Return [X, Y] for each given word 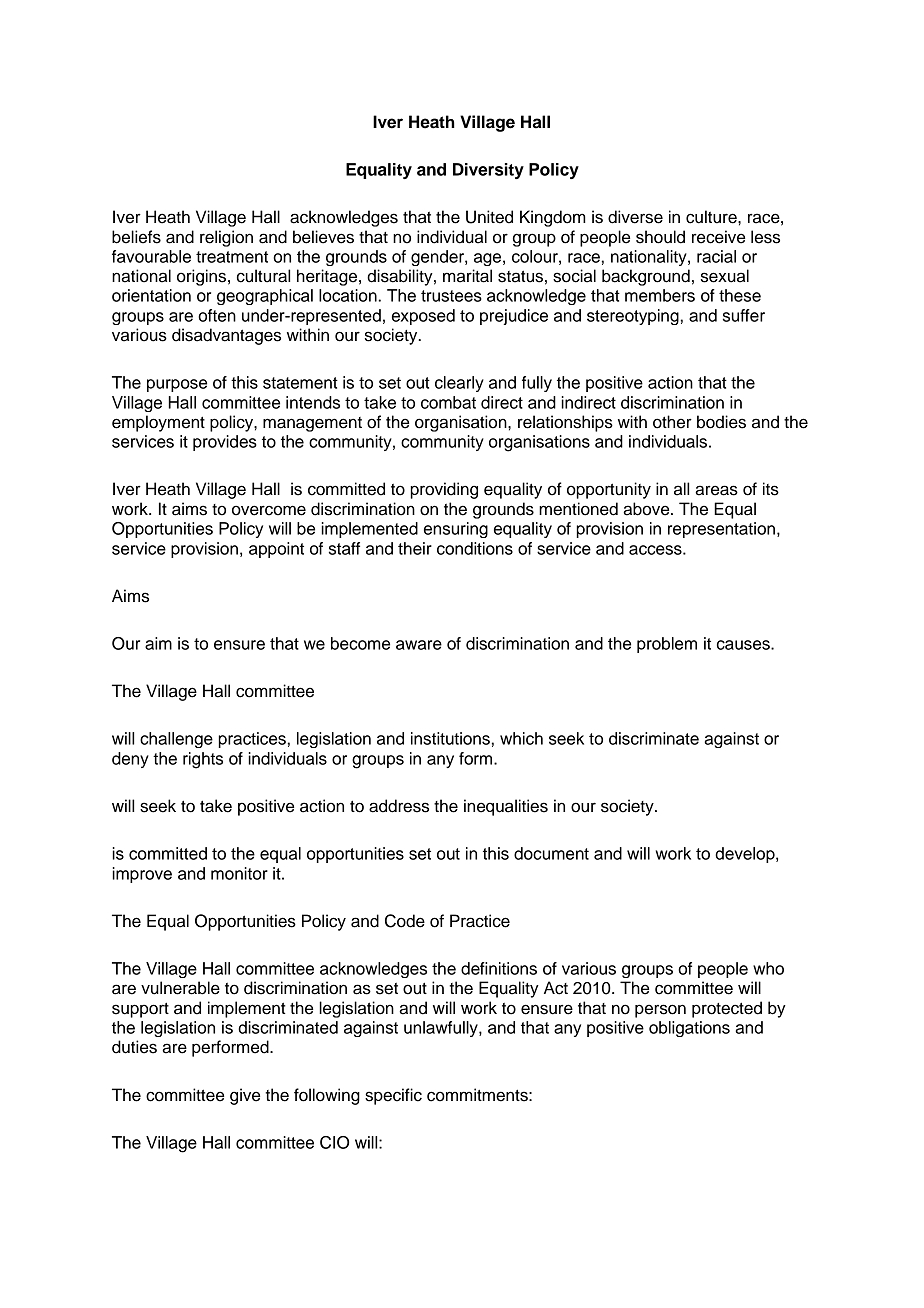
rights [203, 760]
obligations [689, 1029]
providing [444, 490]
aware [419, 645]
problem [667, 645]
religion [226, 238]
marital [467, 276]
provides [225, 443]
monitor [239, 873]
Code [405, 921]
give [245, 1096]
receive [718, 237]
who [768, 968]
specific [393, 1096]
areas [716, 490]
